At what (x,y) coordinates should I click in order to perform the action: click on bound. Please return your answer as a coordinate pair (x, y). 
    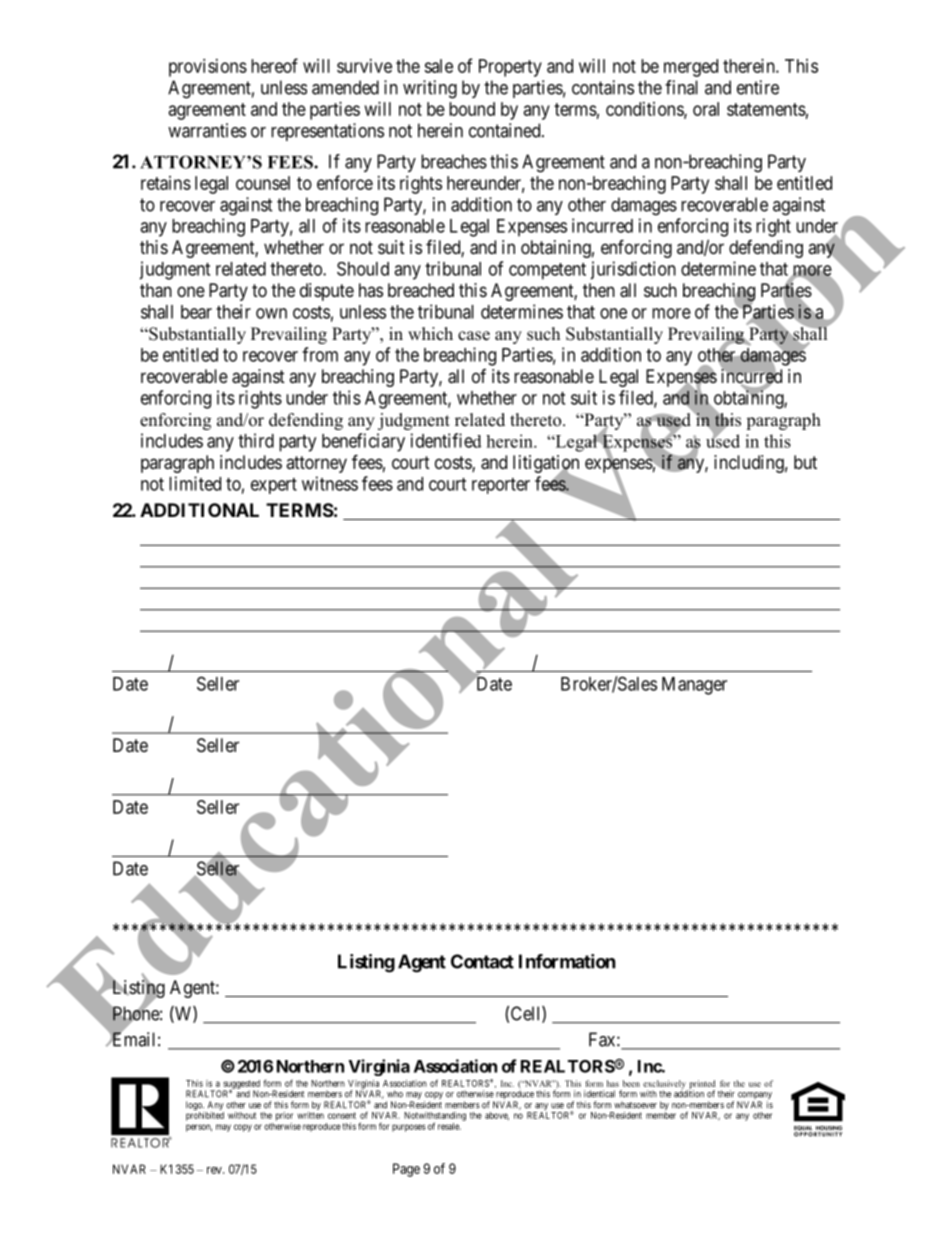
    Looking at the image, I should click on (472, 109).
